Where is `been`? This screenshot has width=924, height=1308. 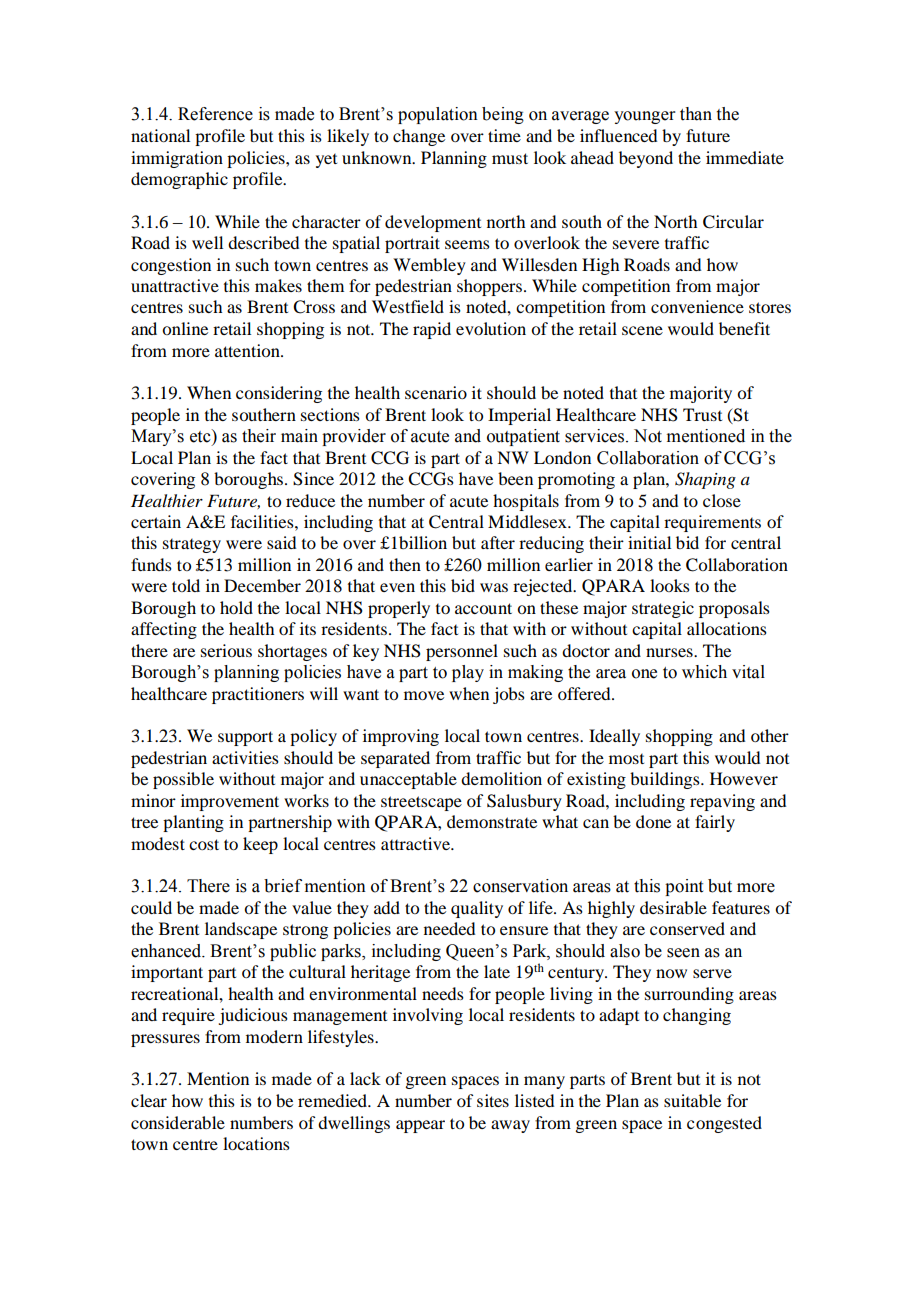 been is located at coordinates (515, 478).
